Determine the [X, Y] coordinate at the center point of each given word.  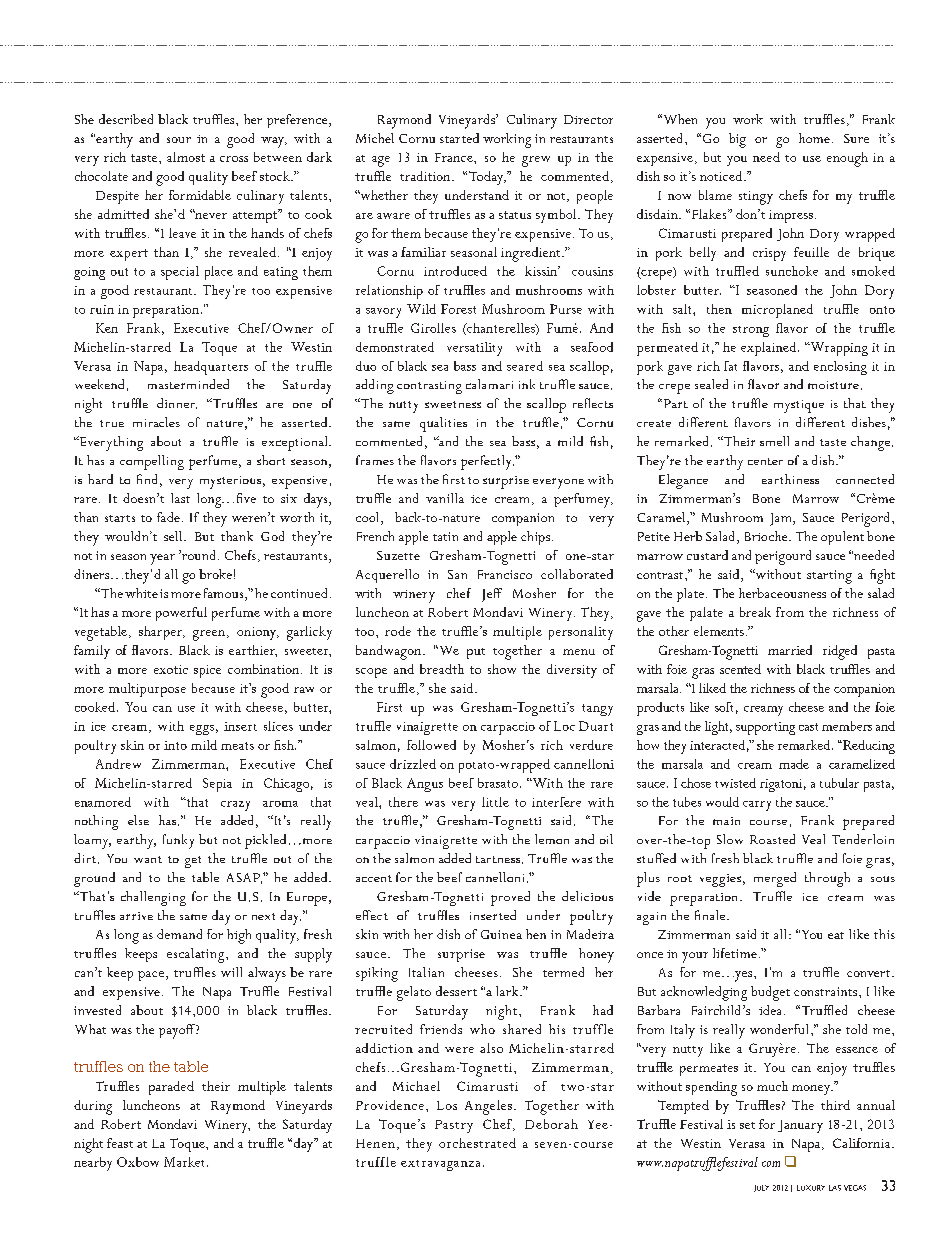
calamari [489, 384]
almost [186, 157]
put [476, 653]
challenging [153, 898]
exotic [171, 669]
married [790, 650]
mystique [799, 406]
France [455, 157]
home [814, 138]
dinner [177, 403]
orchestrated [477, 1143]
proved [510, 898]
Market [186, 1162]
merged [775, 879]
